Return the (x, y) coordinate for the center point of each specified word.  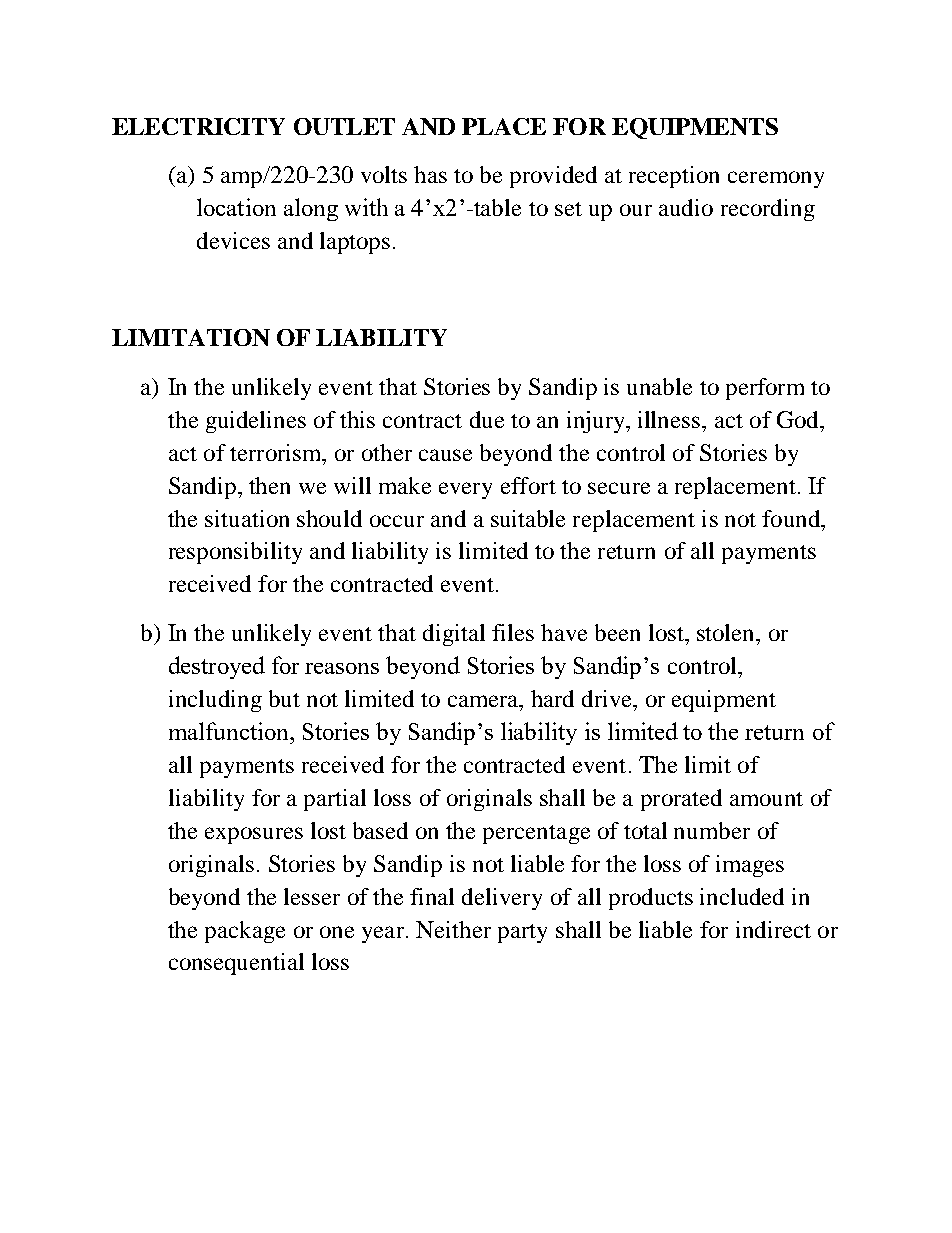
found (792, 518)
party (522, 933)
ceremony (776, 179)
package (245, 932)
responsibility (235, 553)
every (465, 490)
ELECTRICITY (198, 126)
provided (553, 177)
